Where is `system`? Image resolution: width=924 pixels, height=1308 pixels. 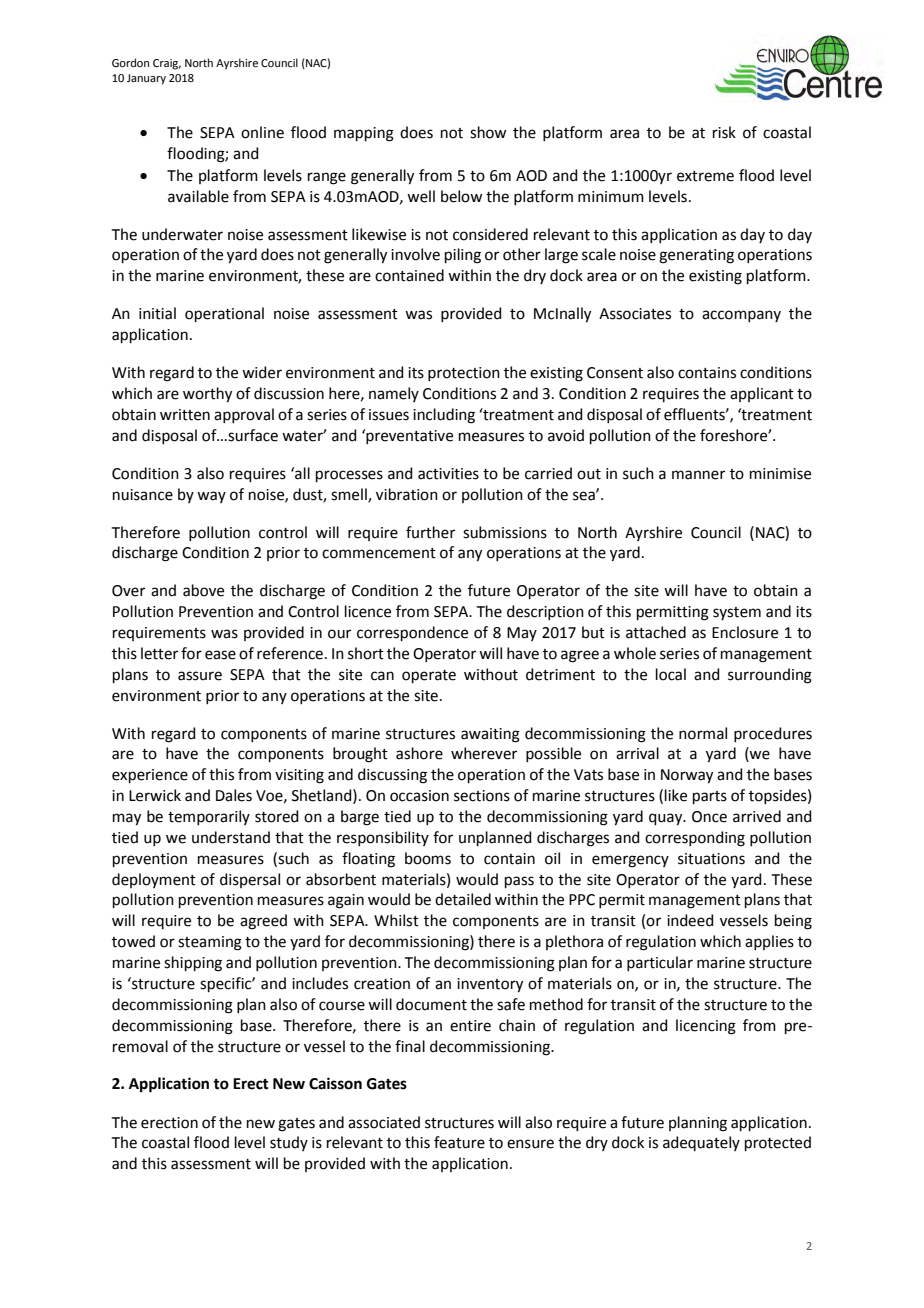 system is located at coordinates (737, 613).
